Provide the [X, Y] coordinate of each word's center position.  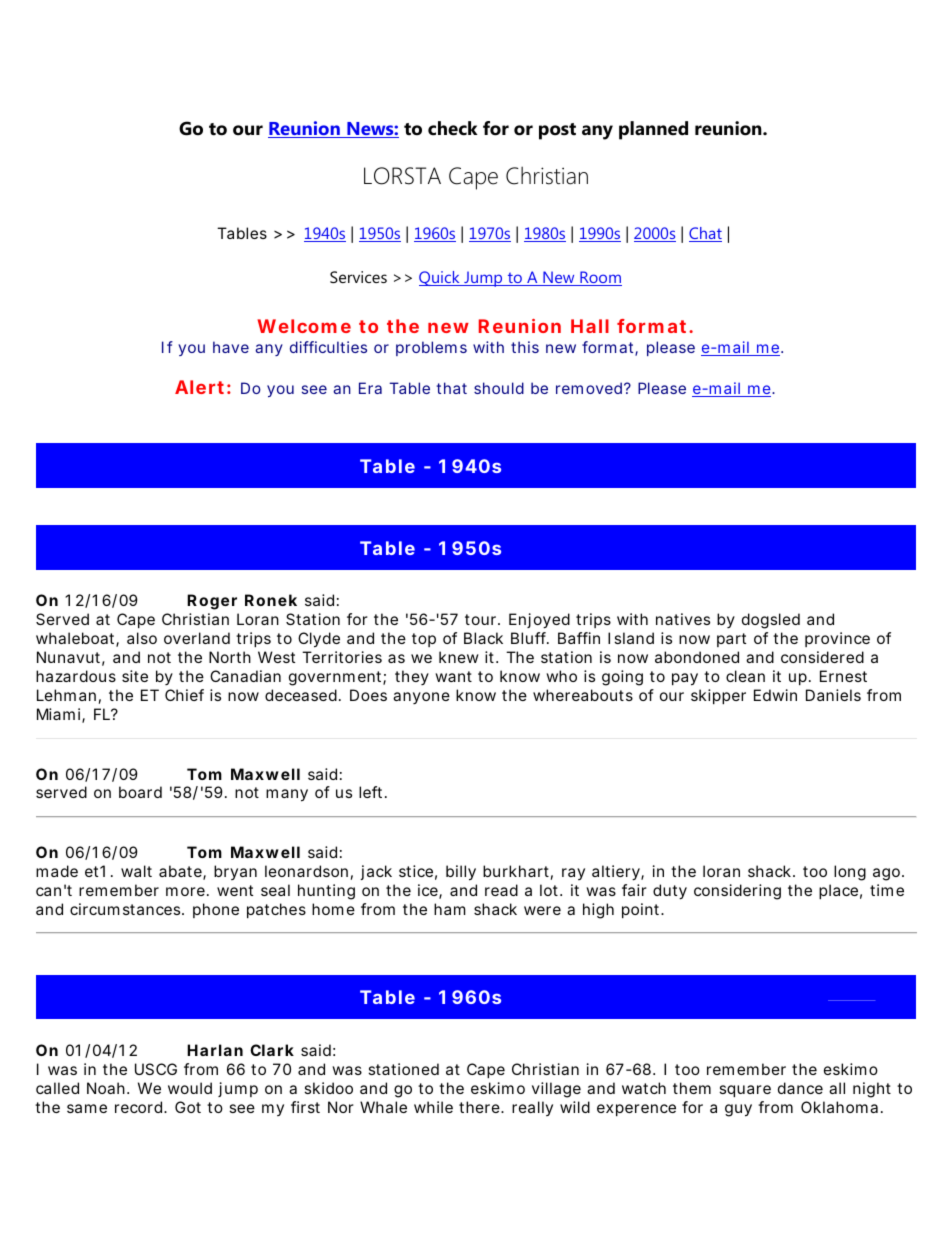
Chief [184, 695]
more [185, 891]
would [190, 1088]
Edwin [775, 695]
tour [482, 619]
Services [358, 277]
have [231, 347]
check [453, 128]
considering [737, 892]
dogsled [771, 621]
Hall [590, 326]
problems [431, 348]
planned [653, 130]
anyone [421, 698]
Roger [212, 602]
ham [450, 909]
